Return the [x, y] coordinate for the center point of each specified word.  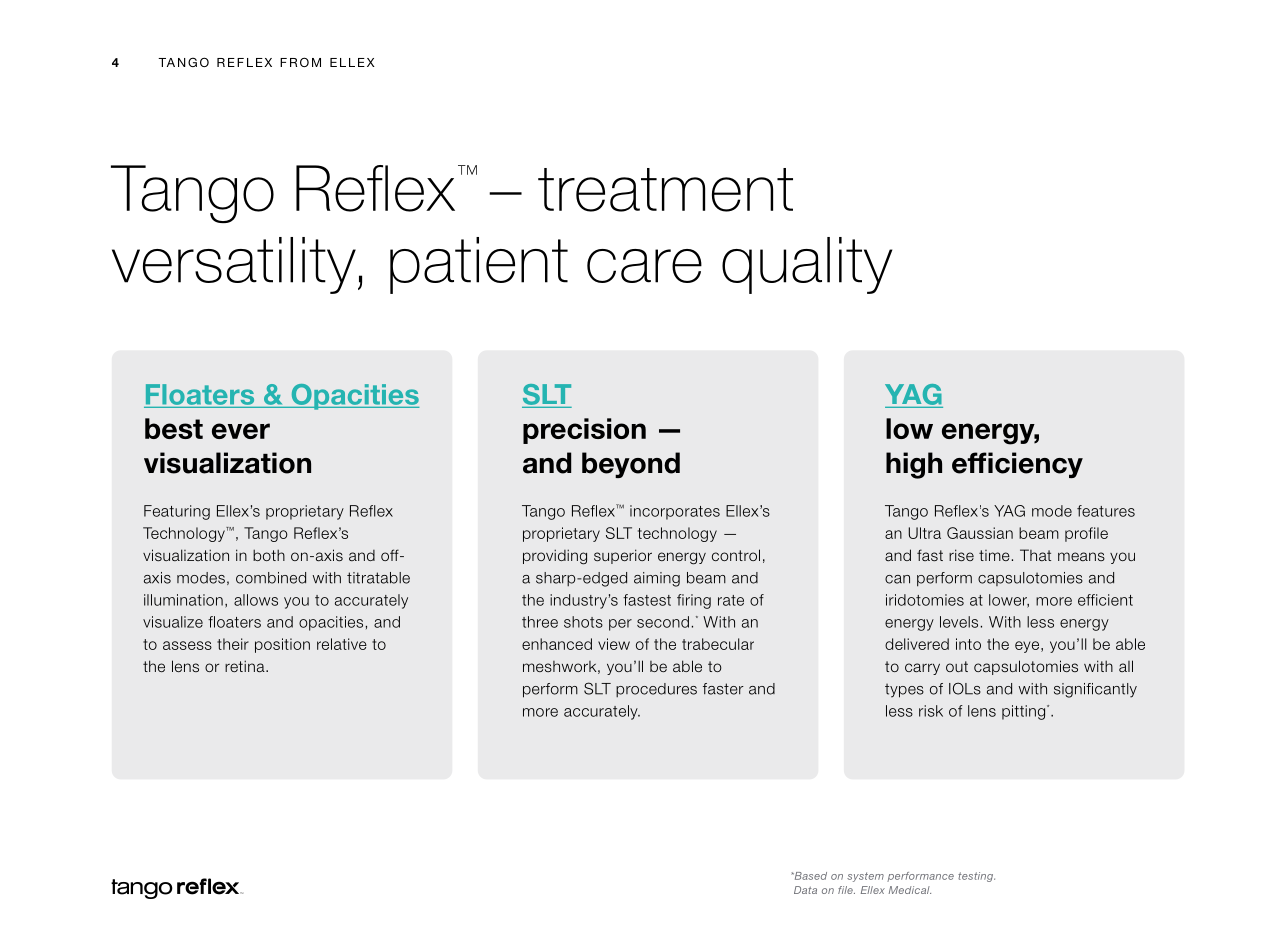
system [865, 877]
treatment [665, 190]
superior [623, 556]
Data [805, 890]
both [269, 555]
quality [807, 265]
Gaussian [980, 533]
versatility [234, 265]
